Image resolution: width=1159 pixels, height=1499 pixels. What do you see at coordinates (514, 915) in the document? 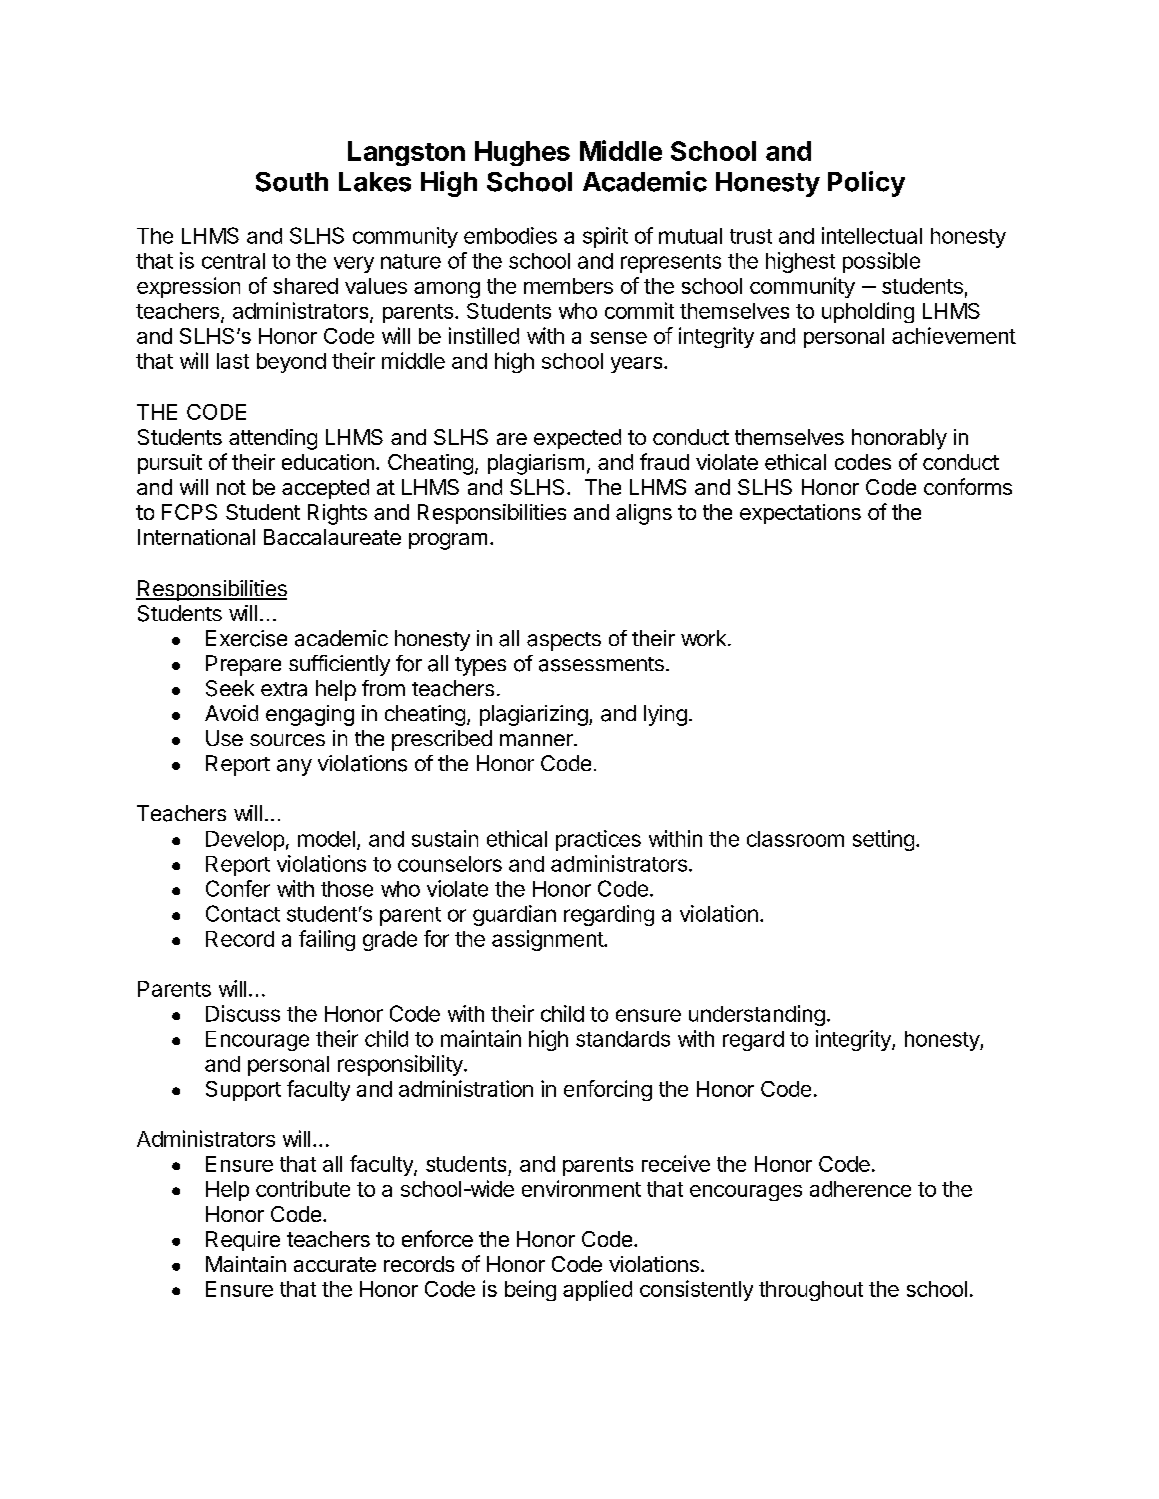
I see `guardian` at bounding box center [514, 915].
